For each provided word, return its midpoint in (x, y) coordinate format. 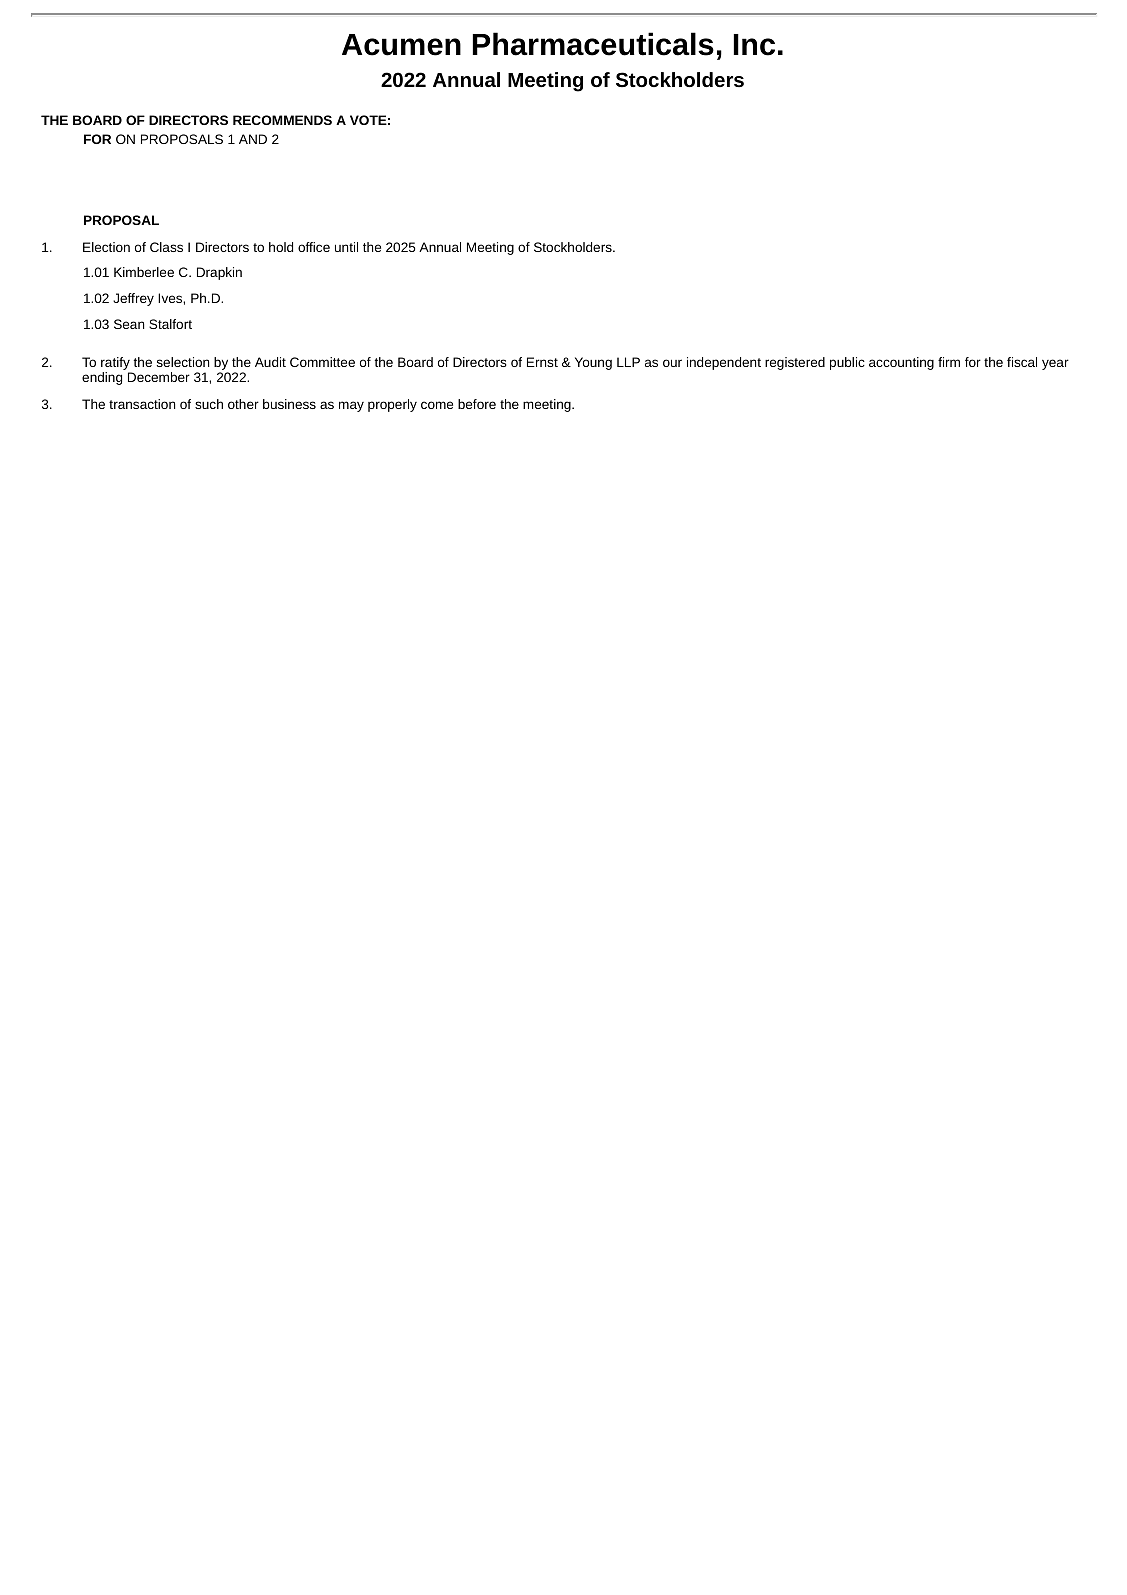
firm (949, 362)
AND (253, 139)
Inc (754, 45)
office (314, 247)
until (346, 247)
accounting (901, 363)
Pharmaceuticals (593, 44)
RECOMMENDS (282, 120)
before (477, 404)
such (209, 404)
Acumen (401, 45)
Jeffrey (133, 299)
